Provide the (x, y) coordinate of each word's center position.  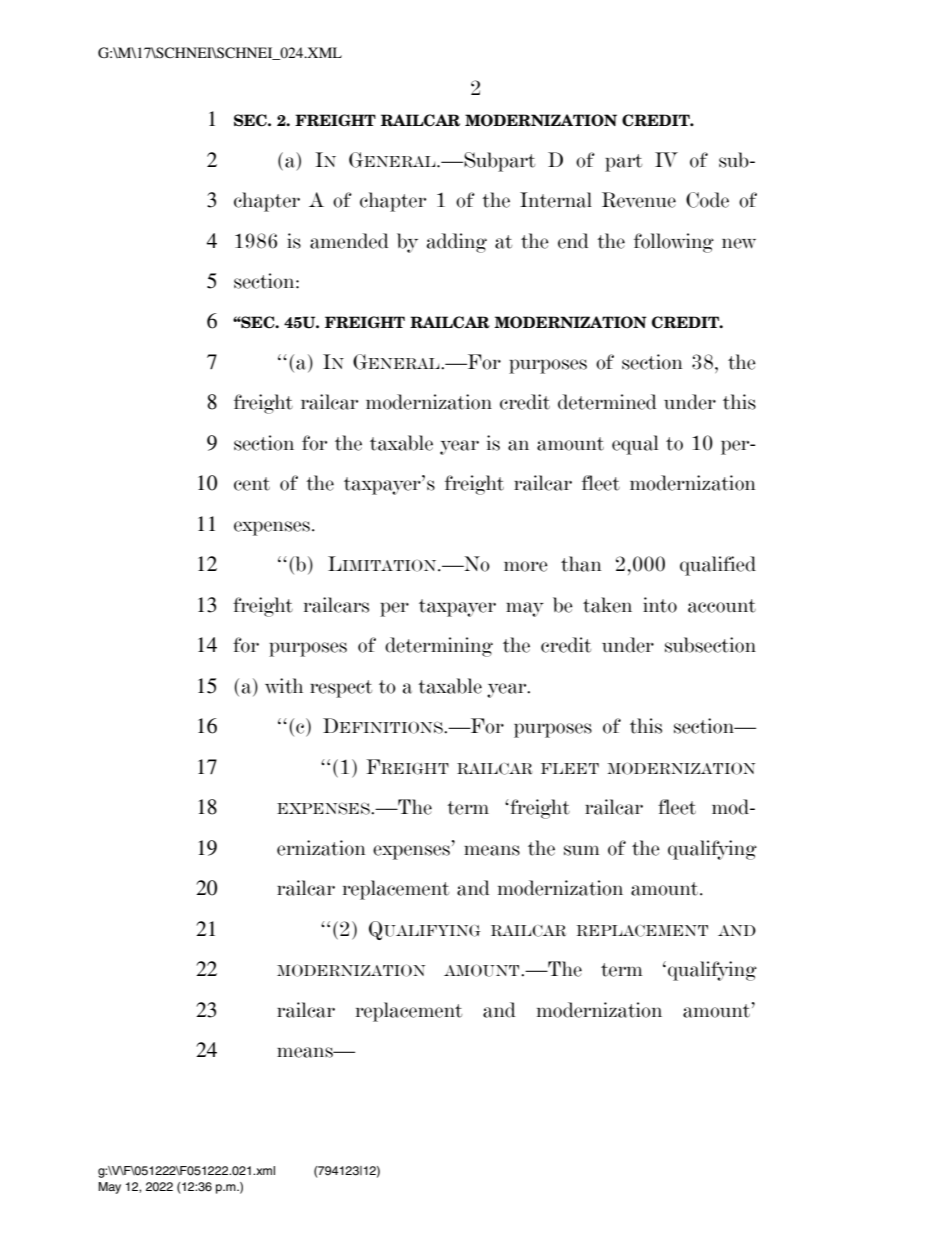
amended (349, 241)
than (581, 564)
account (722, 606)
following (674, 243)
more (526, 566)
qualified (718, 566)
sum (582, 850)
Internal (556, 200)
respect (341, 689)
